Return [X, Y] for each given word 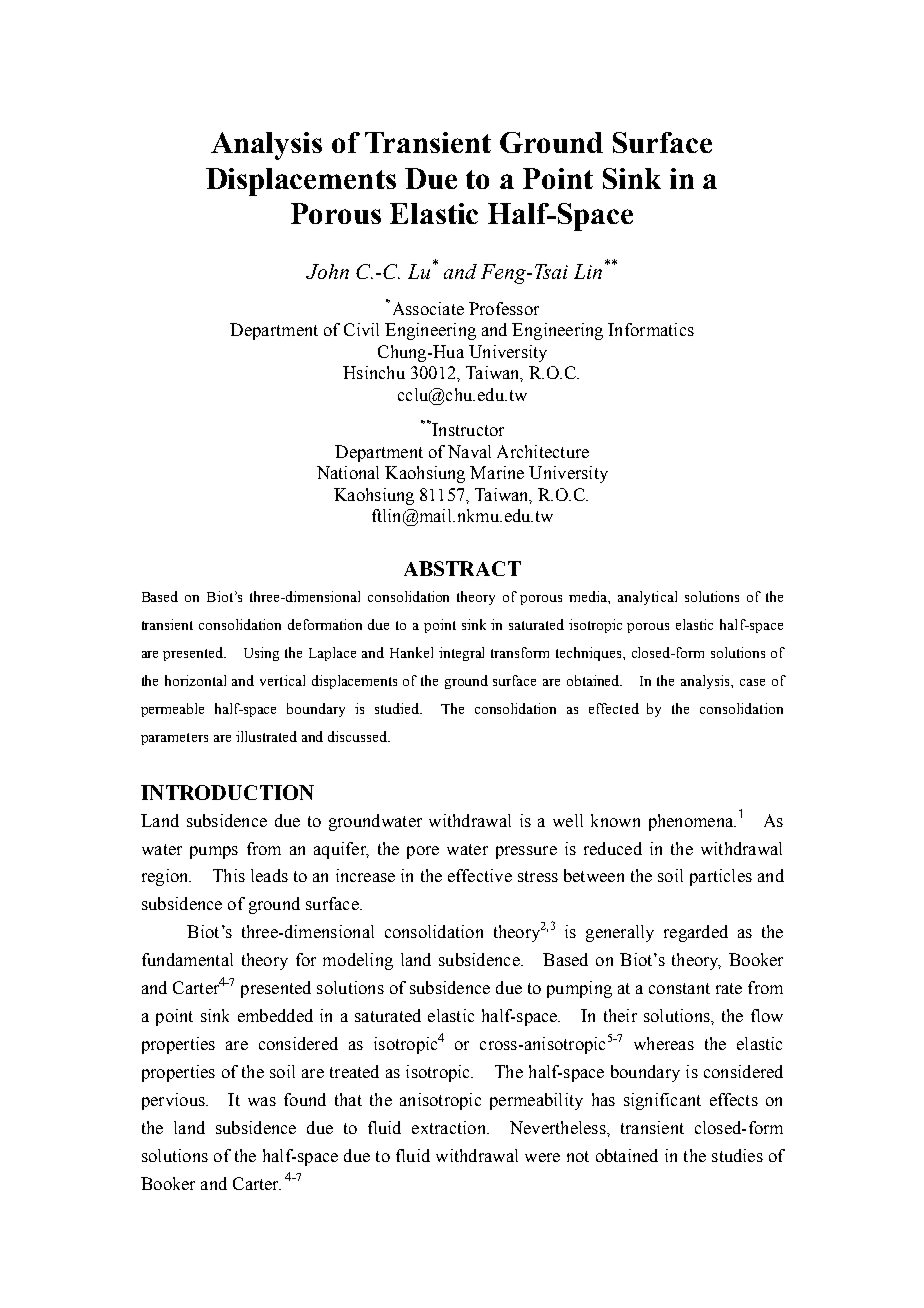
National [348, 472]
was [262, 1101]
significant [662, 1101]
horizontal [195, 680]
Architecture [543, 451]
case [752, 682]
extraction [450, 1127]
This [229, 875]
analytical [647, 598]
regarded [696, 933]
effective [480, 875]
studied [398, 708]
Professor [504, 308]
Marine [497, 472]
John [327, 271]
